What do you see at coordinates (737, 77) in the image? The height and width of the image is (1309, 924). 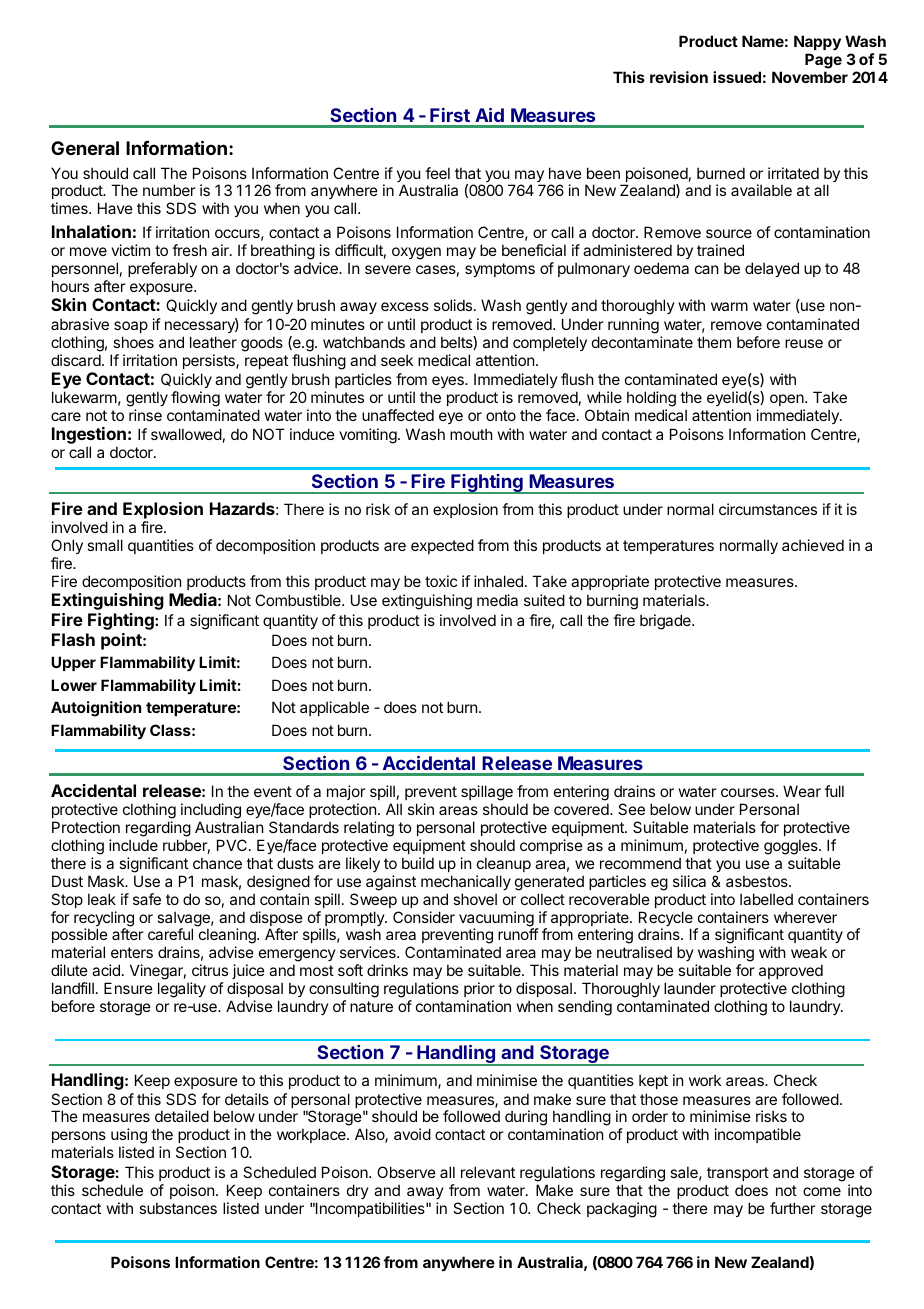 I see `issued` at bounding box center [737, 77].
